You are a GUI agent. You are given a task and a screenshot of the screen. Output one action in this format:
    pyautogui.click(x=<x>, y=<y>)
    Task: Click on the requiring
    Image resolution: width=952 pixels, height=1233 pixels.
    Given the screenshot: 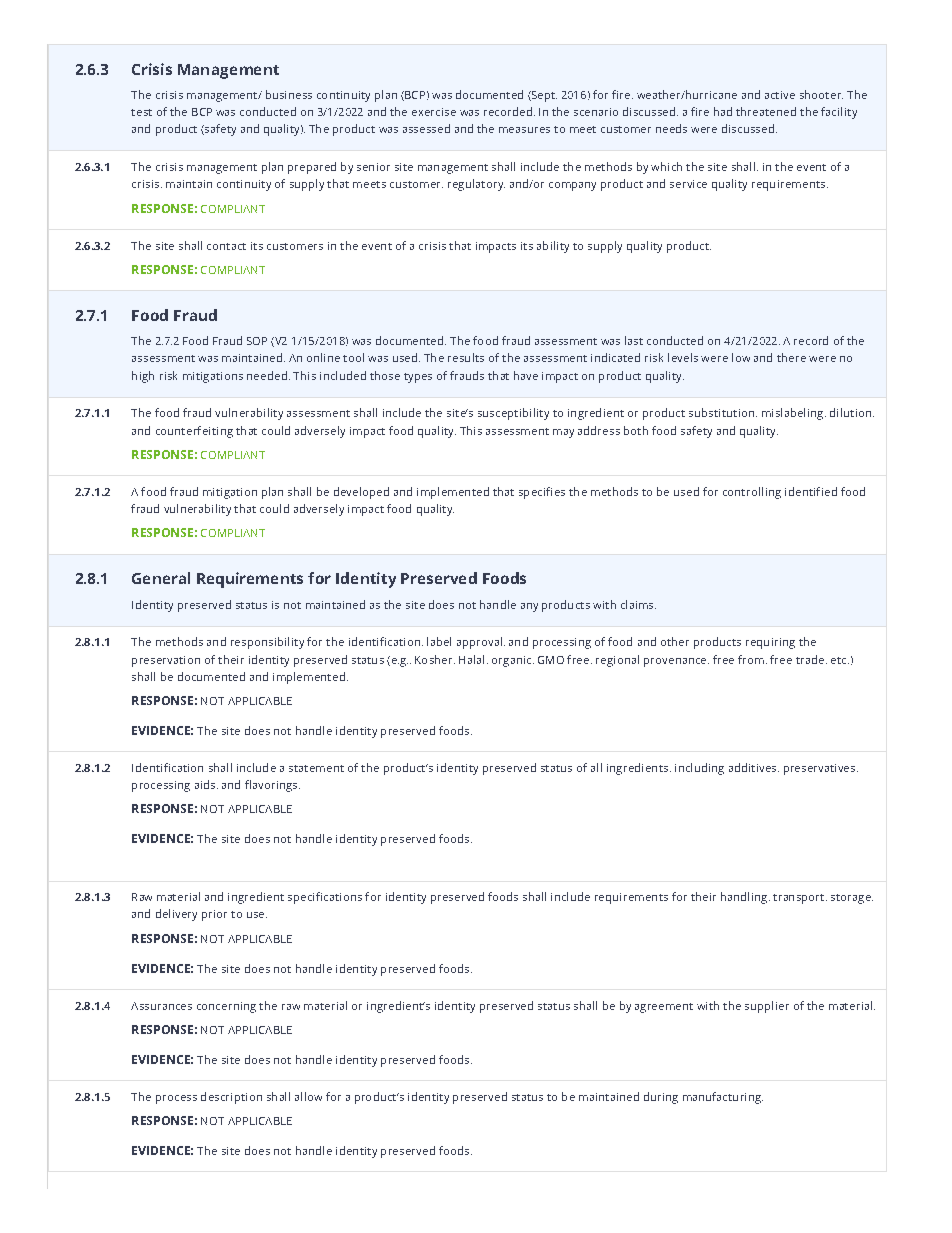 What is the action you would take?
    pyautogui.click(x=770, y=643)
